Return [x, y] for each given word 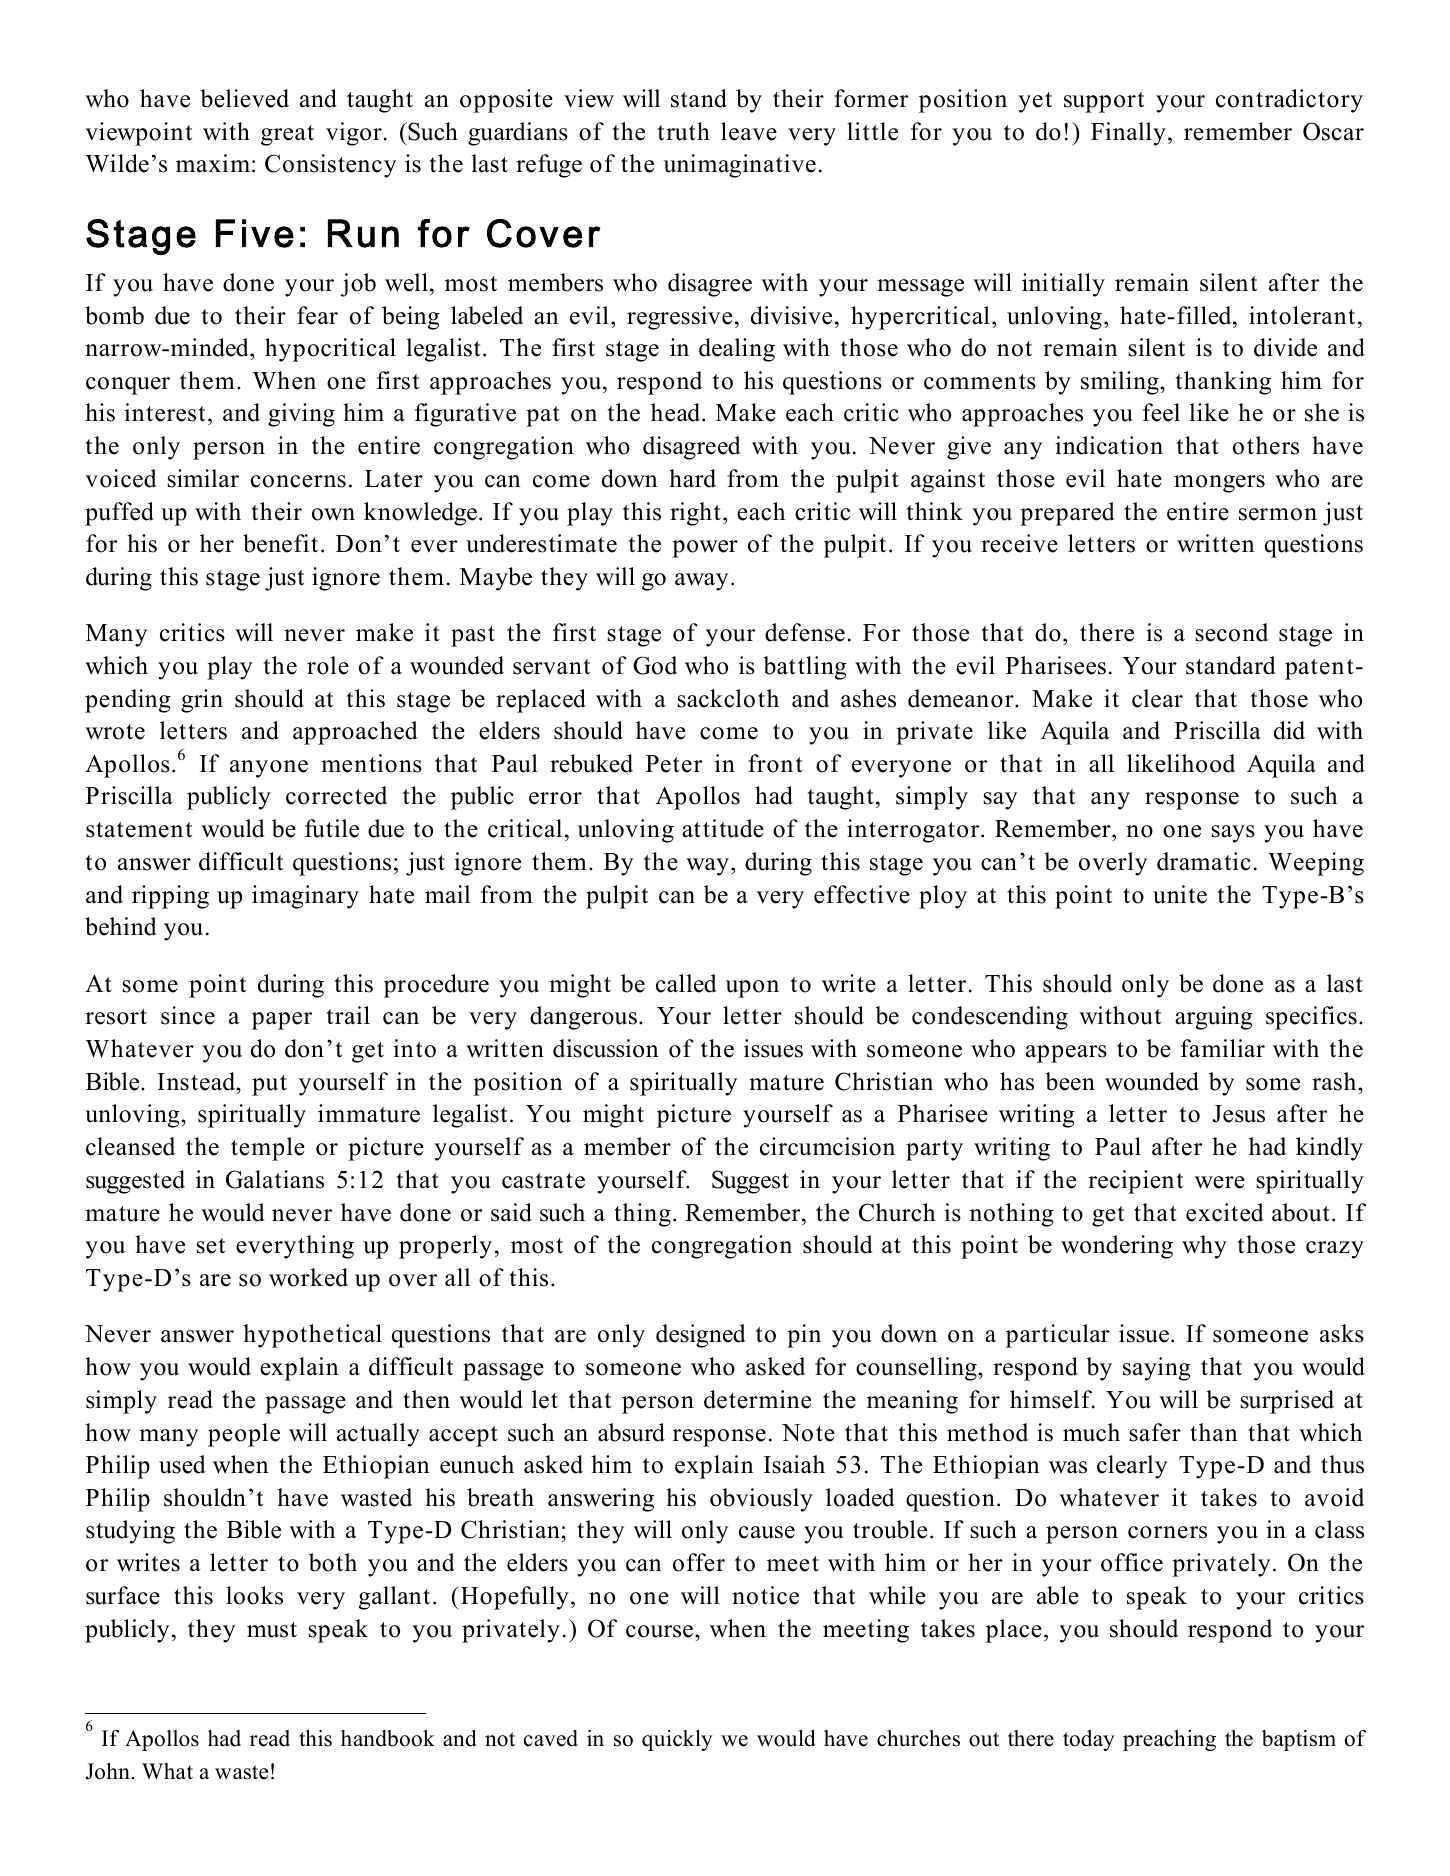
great [287, 135]
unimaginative [739, 166]
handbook [388, 1738]
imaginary [305, 897]
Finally [1128, 134]
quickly [677, 1740]
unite [1180, 894]
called [686, 983]
